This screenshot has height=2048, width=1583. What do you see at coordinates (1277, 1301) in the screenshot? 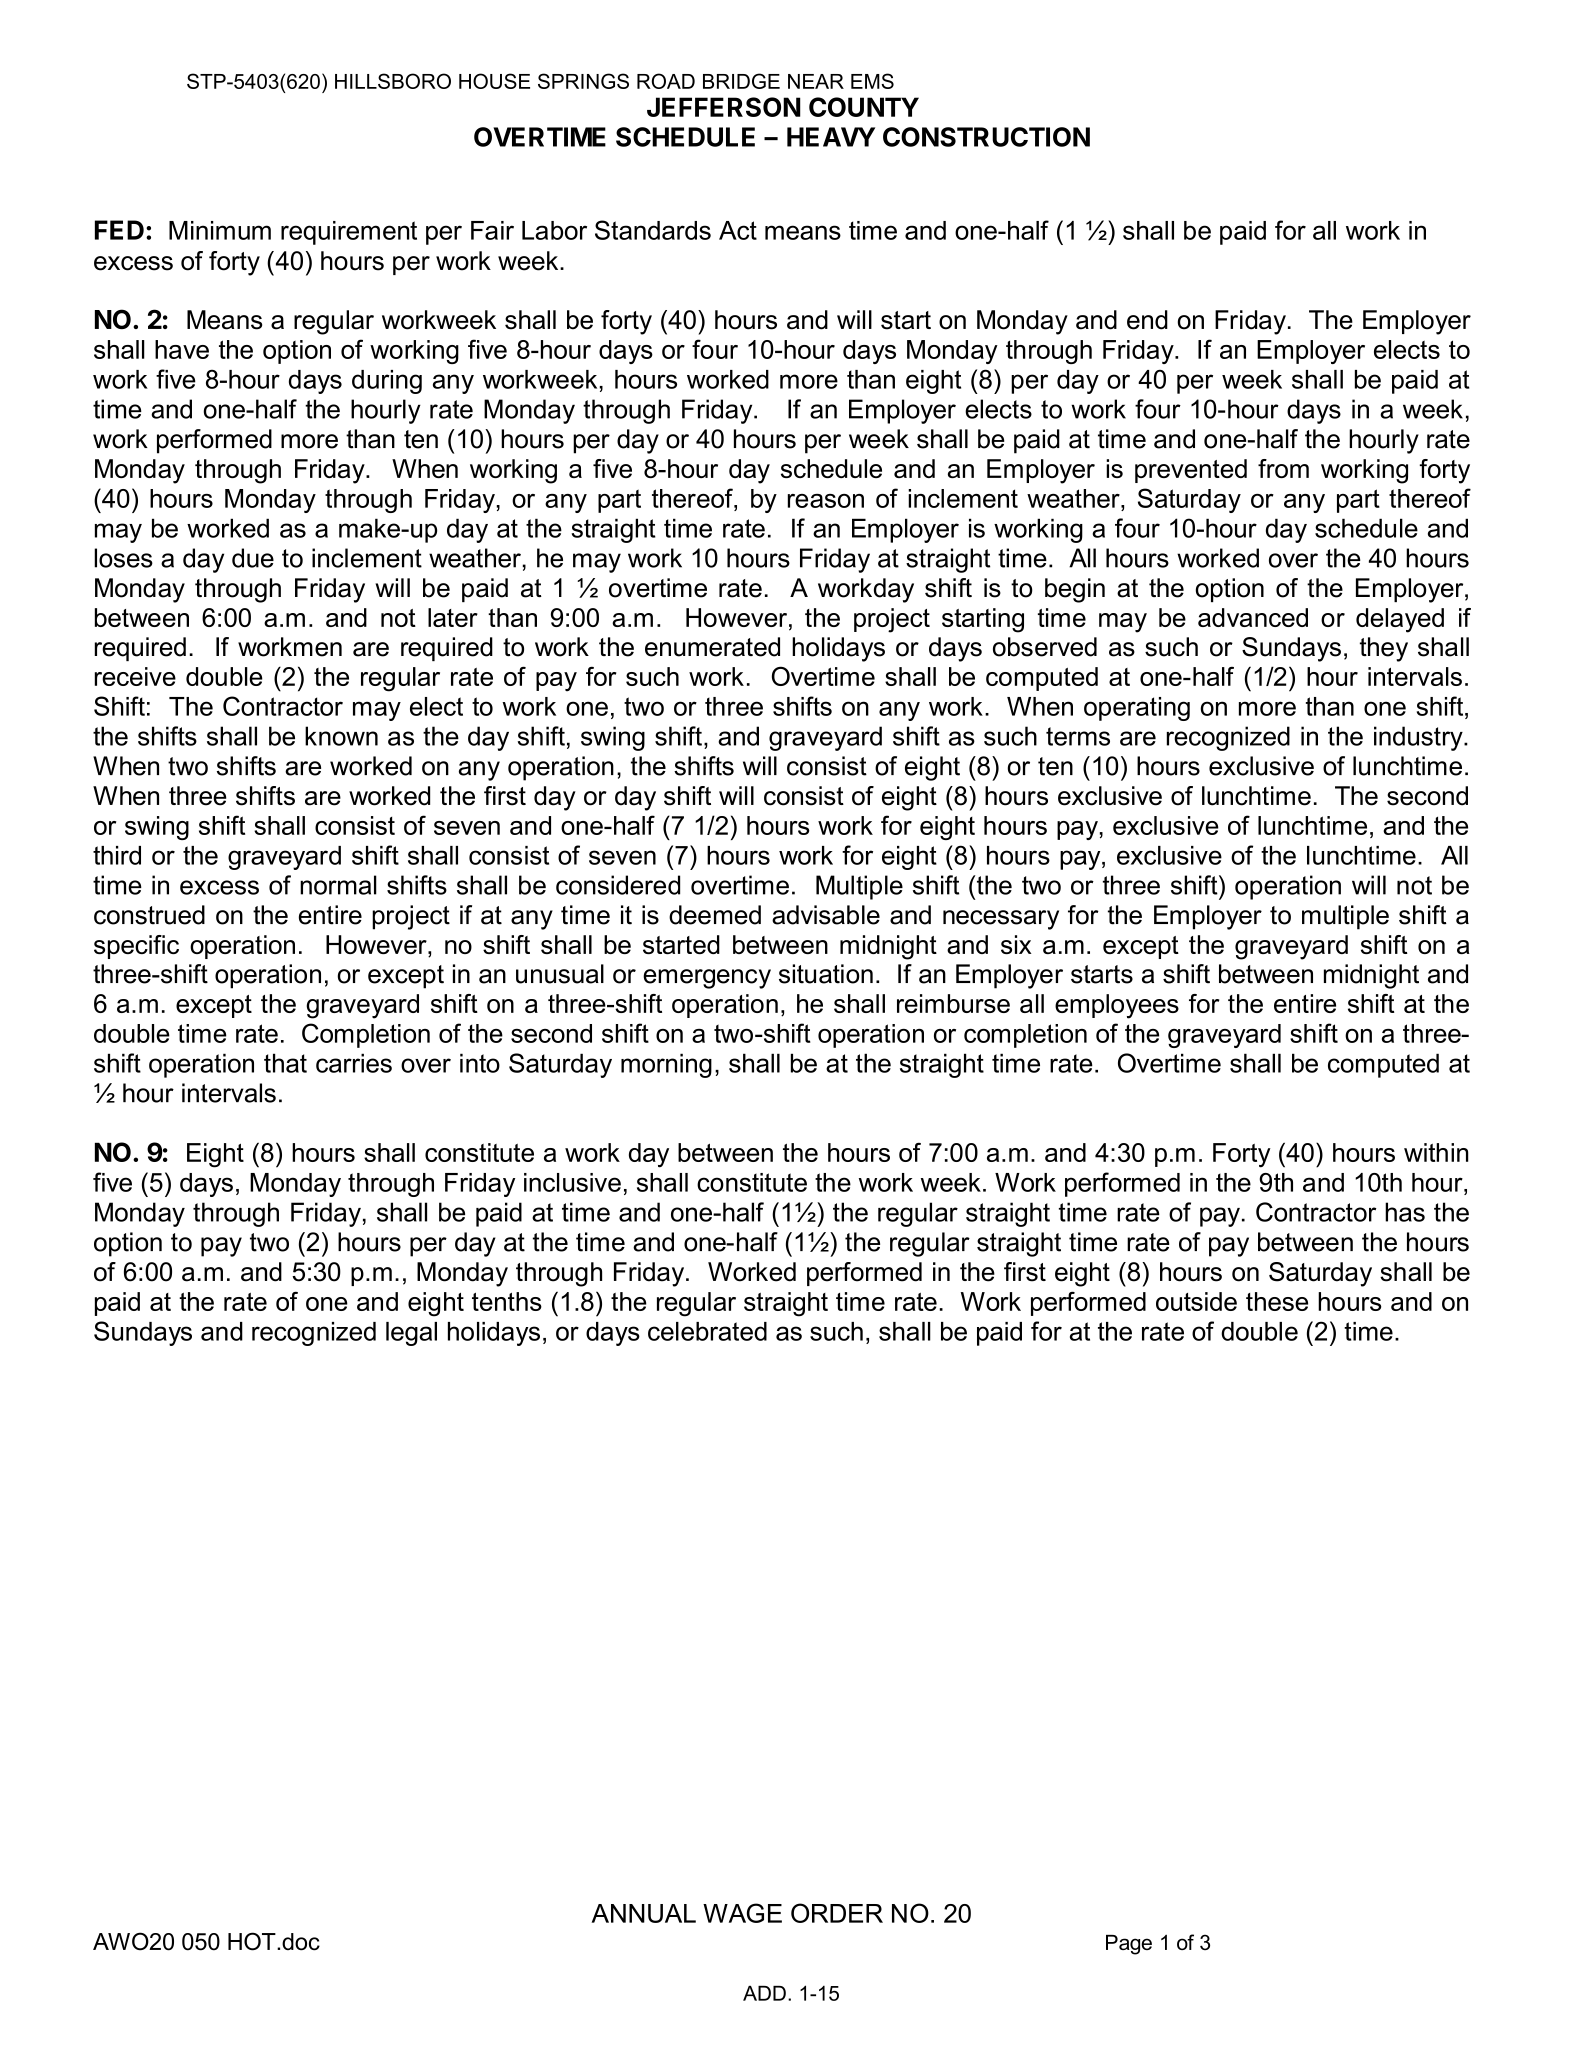
I see `these` at bounding box center [1277, 1301].
